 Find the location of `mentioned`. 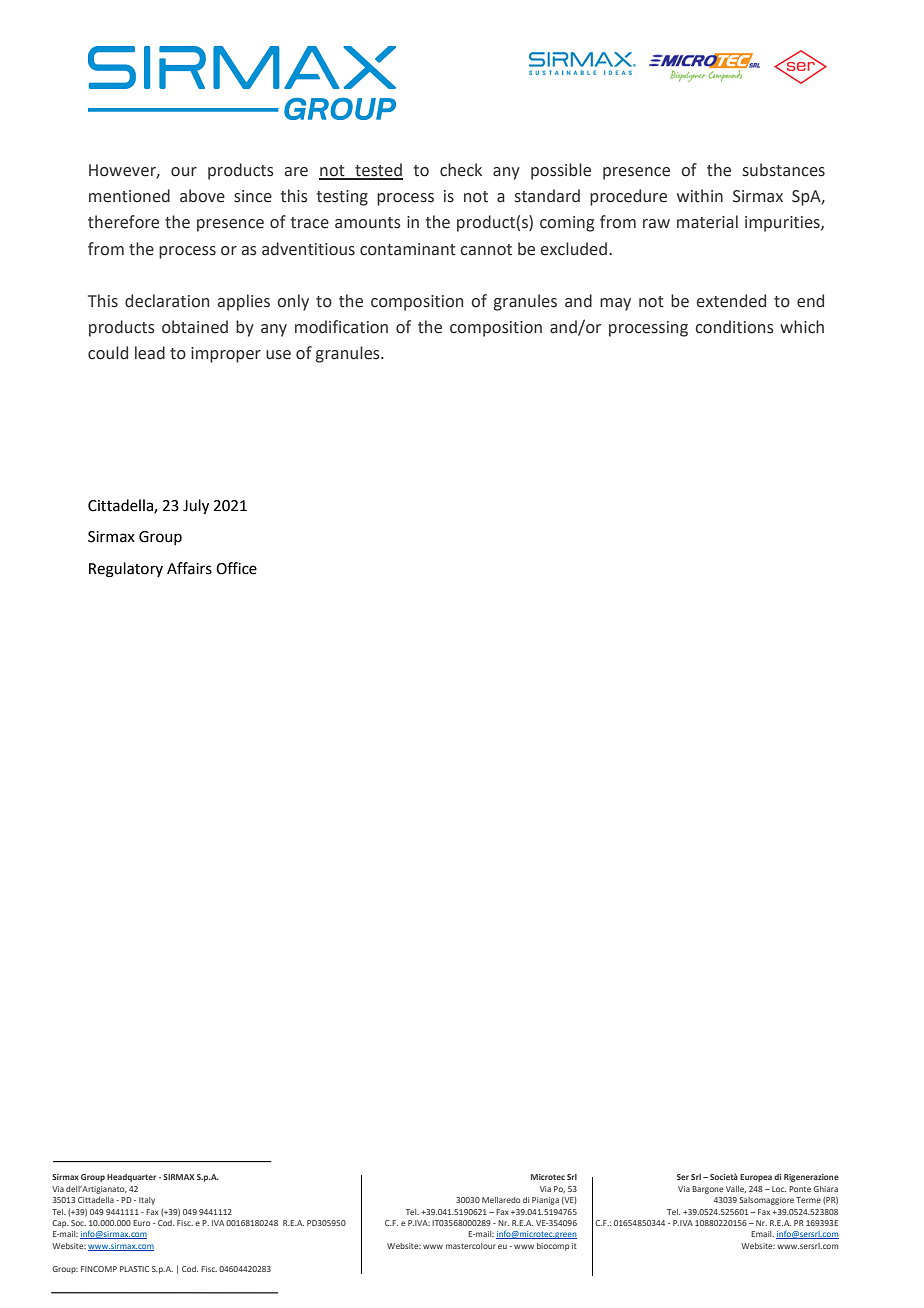

mentioned is located at coordinates (129, 196).
